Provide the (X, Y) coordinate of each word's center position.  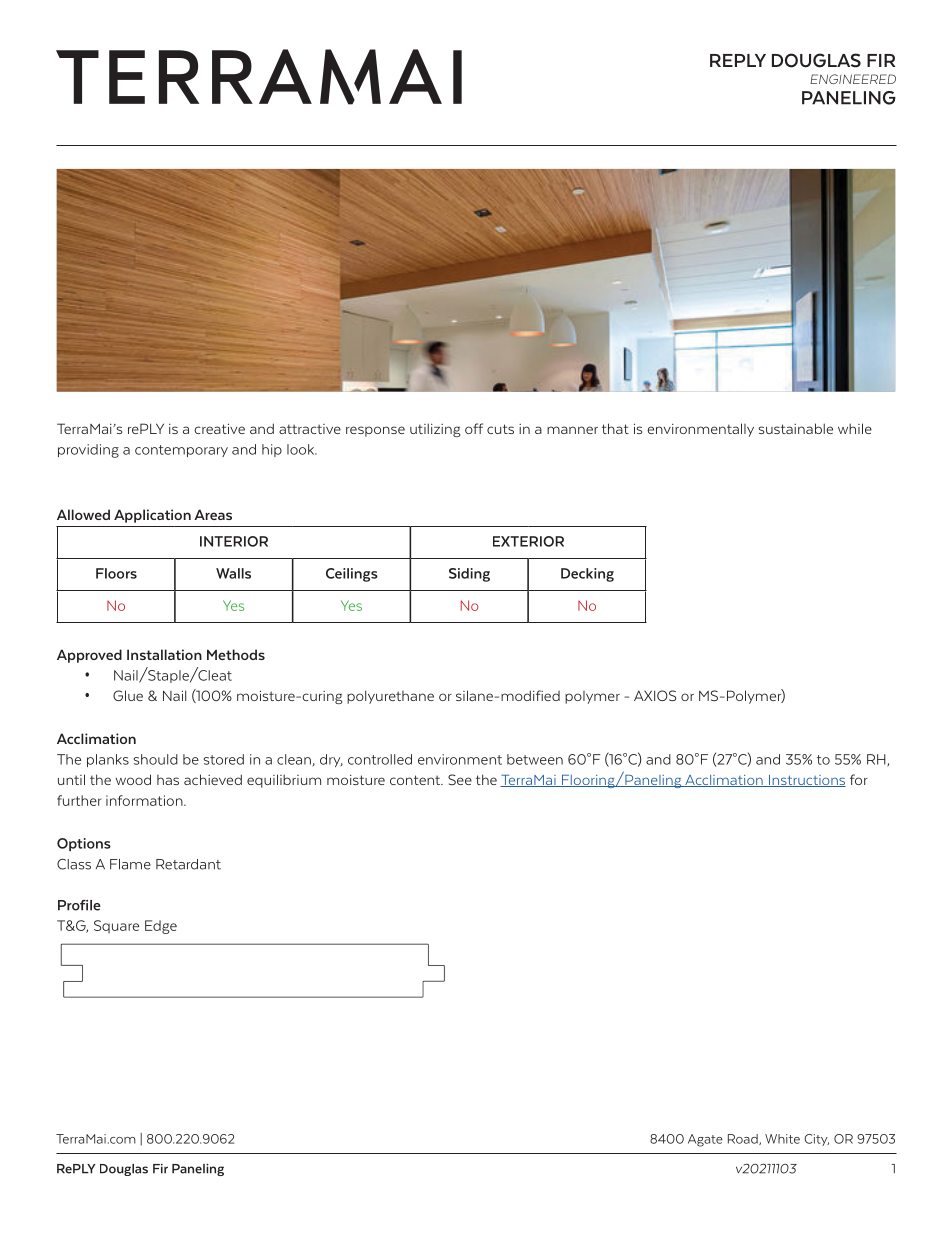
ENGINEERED (853, 79)
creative (219, 428)
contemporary (181, 451)
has (168, 780)
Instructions (806, 781)
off (474, 428)
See (460, 779)
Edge (161, 927)
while (855, 428)
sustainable (795, 428)
